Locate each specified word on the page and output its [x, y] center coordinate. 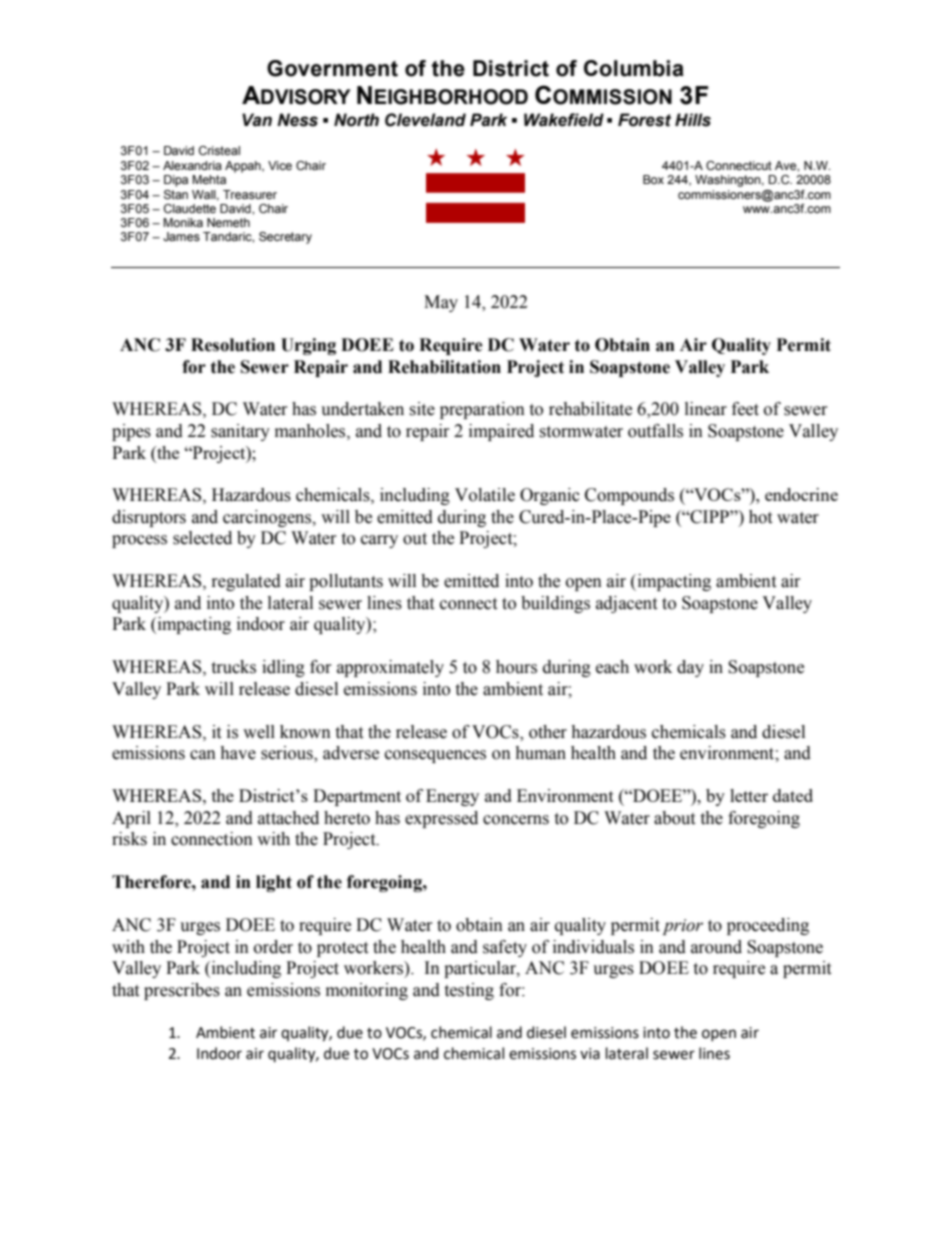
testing [469, 991]
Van [257, 120]
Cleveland [425, 120]
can [203, 755]
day [690, 668]
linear [706, 409]
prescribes [182, 991]
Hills [693, 120]
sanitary [240, 432]
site [422, 409]
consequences [435, 756]
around [716, 947]
